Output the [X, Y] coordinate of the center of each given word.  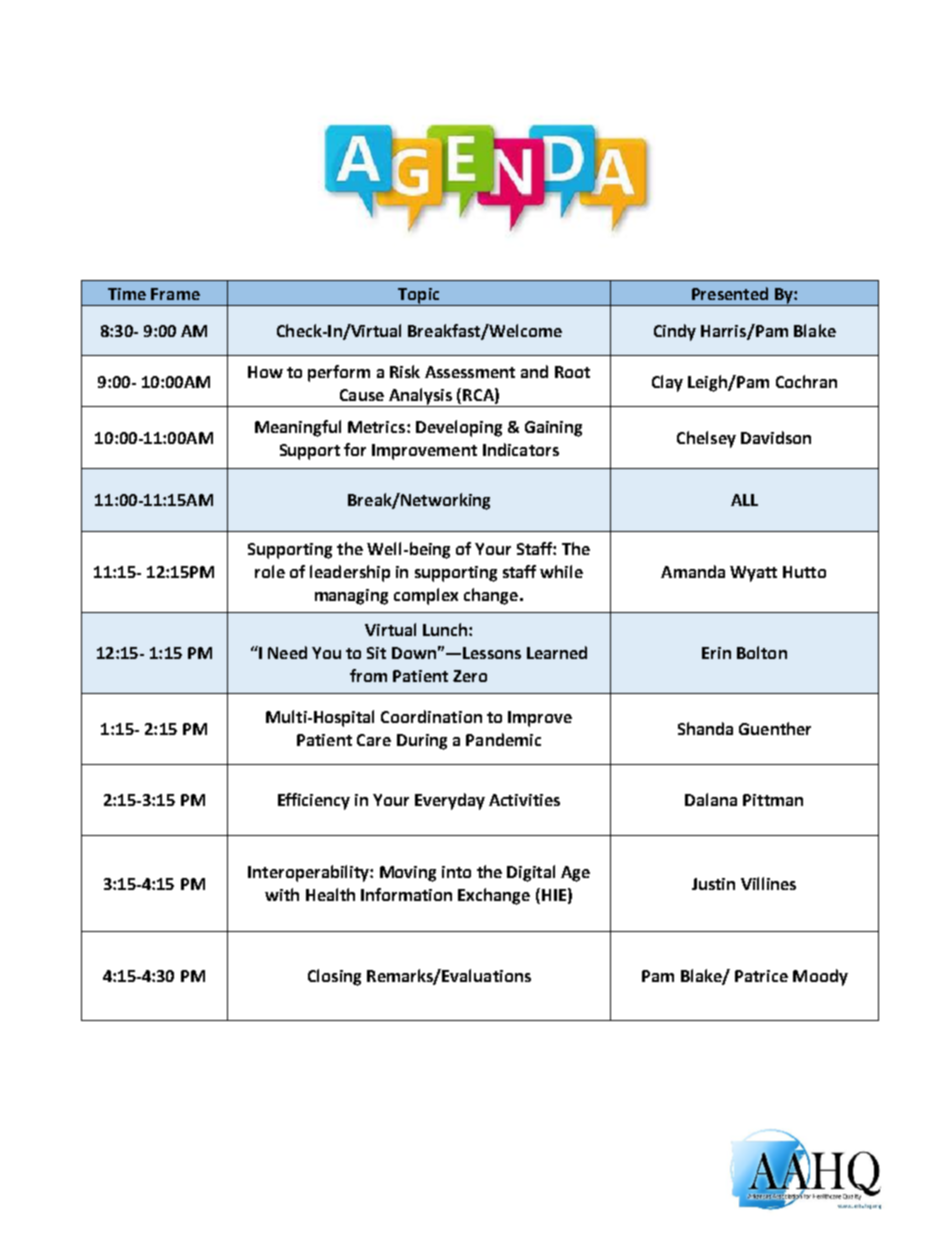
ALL [744, 500]
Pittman [773, 800]
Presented [730, 293]
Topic [419, 297]
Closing [334, 977]
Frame [175, 294]
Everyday [450, 801]
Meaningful [298, 428]
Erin [716, 653]
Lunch [445, 629]
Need [287, 652]
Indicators [521, 449]
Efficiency [314, 801]
